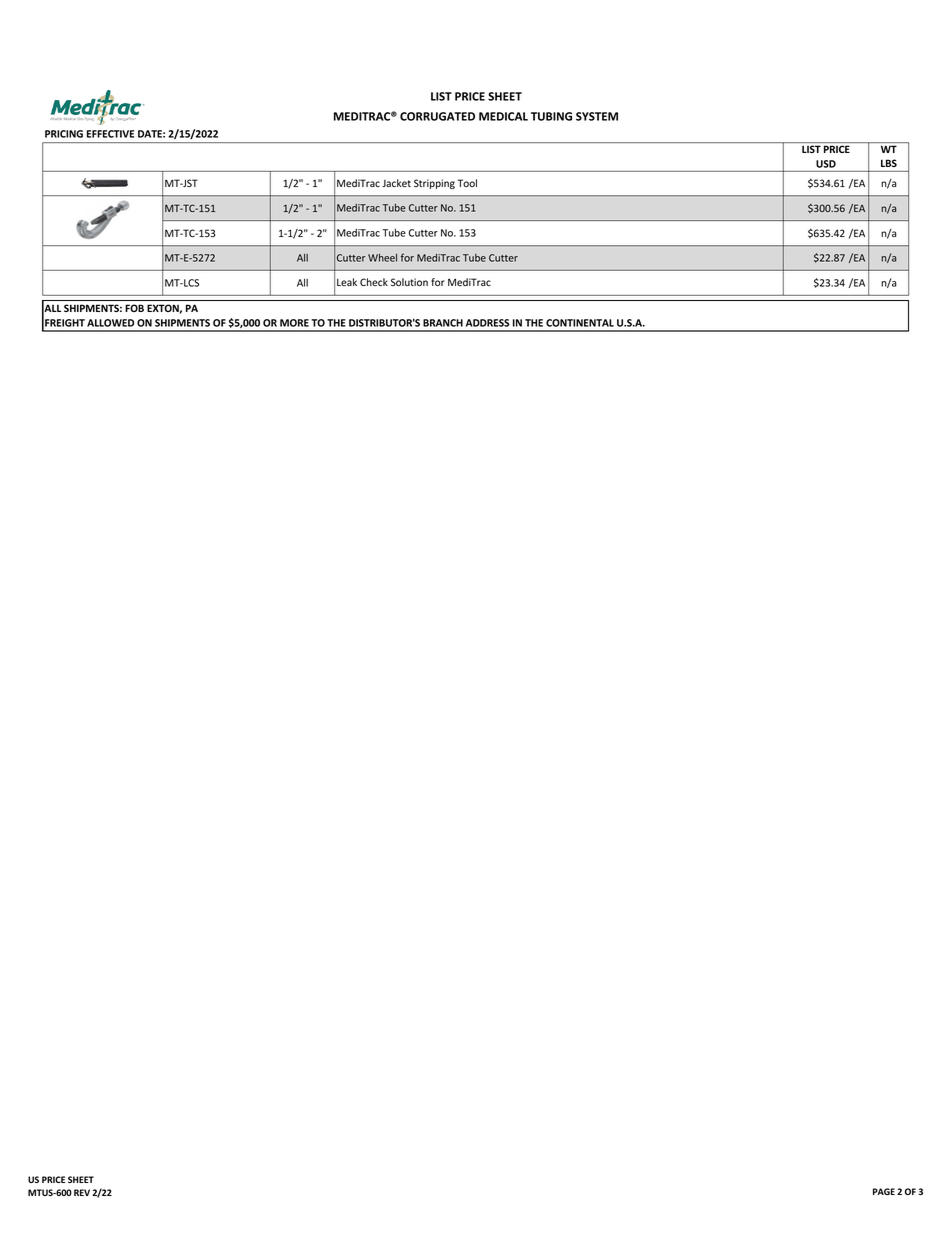 Image resolution: width=952 pixels, height=1233 pixels. Describe the element at coordinates (82, 1192) in the image. I see `REV` at that location.
